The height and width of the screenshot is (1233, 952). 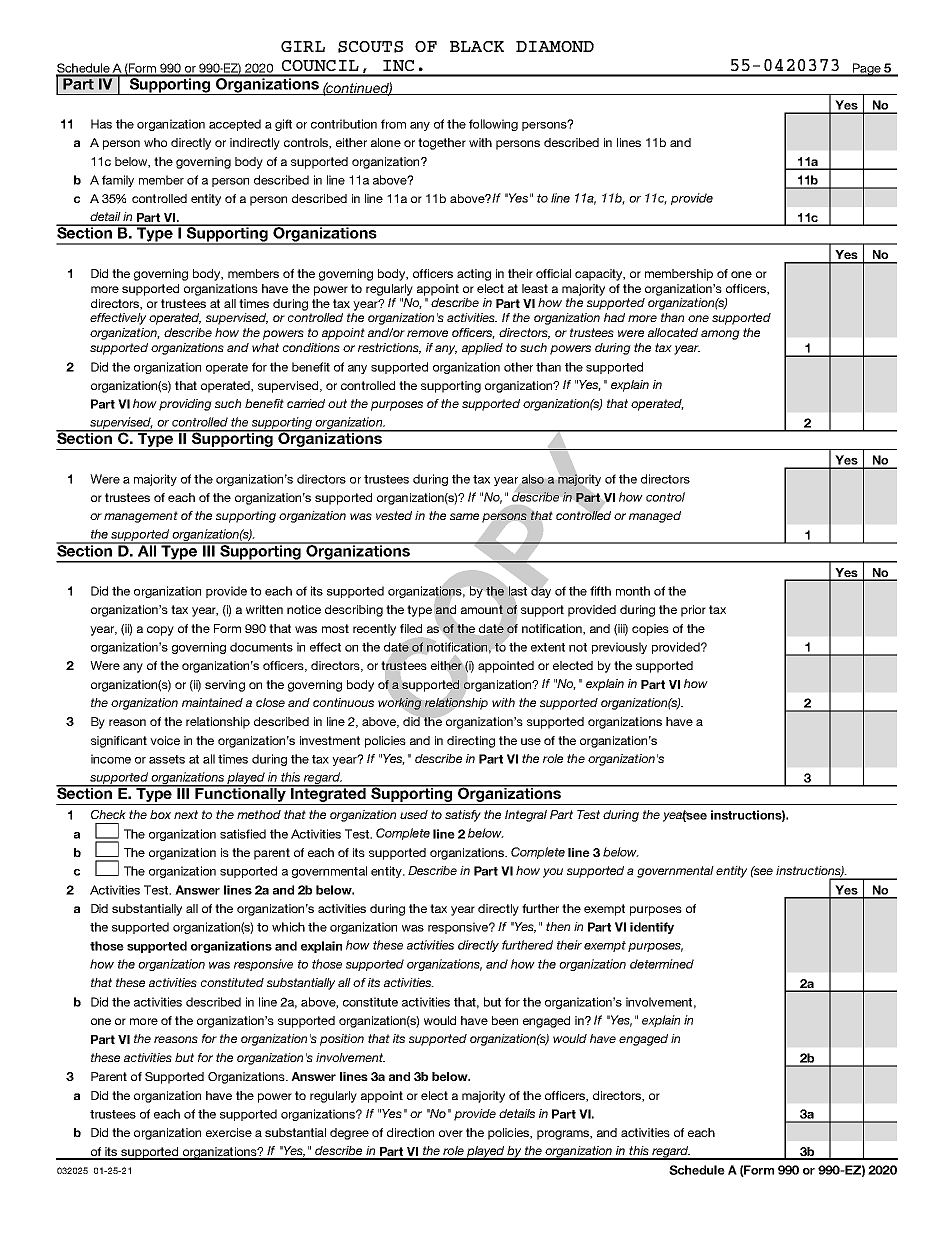 What do you see at coordinates (155, 142) in the screenshot?
I see `who` at bounding box center [155, 142].
